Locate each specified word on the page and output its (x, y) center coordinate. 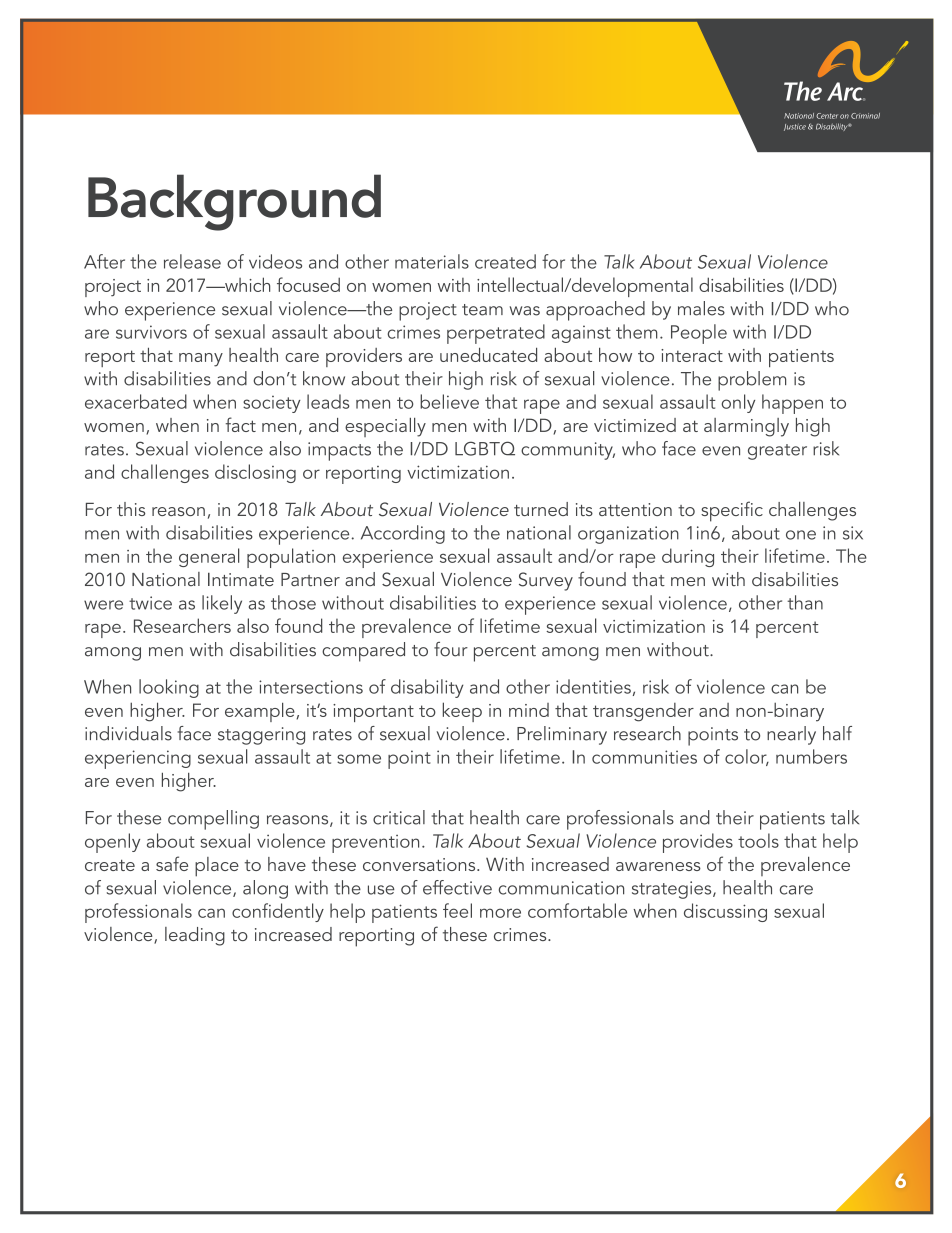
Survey (546, 581)
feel (457, 910)
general (209, 557)
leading (195, 936)
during (688, 557)
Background (234, 202)
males (701, 308)
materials (432, 261)
